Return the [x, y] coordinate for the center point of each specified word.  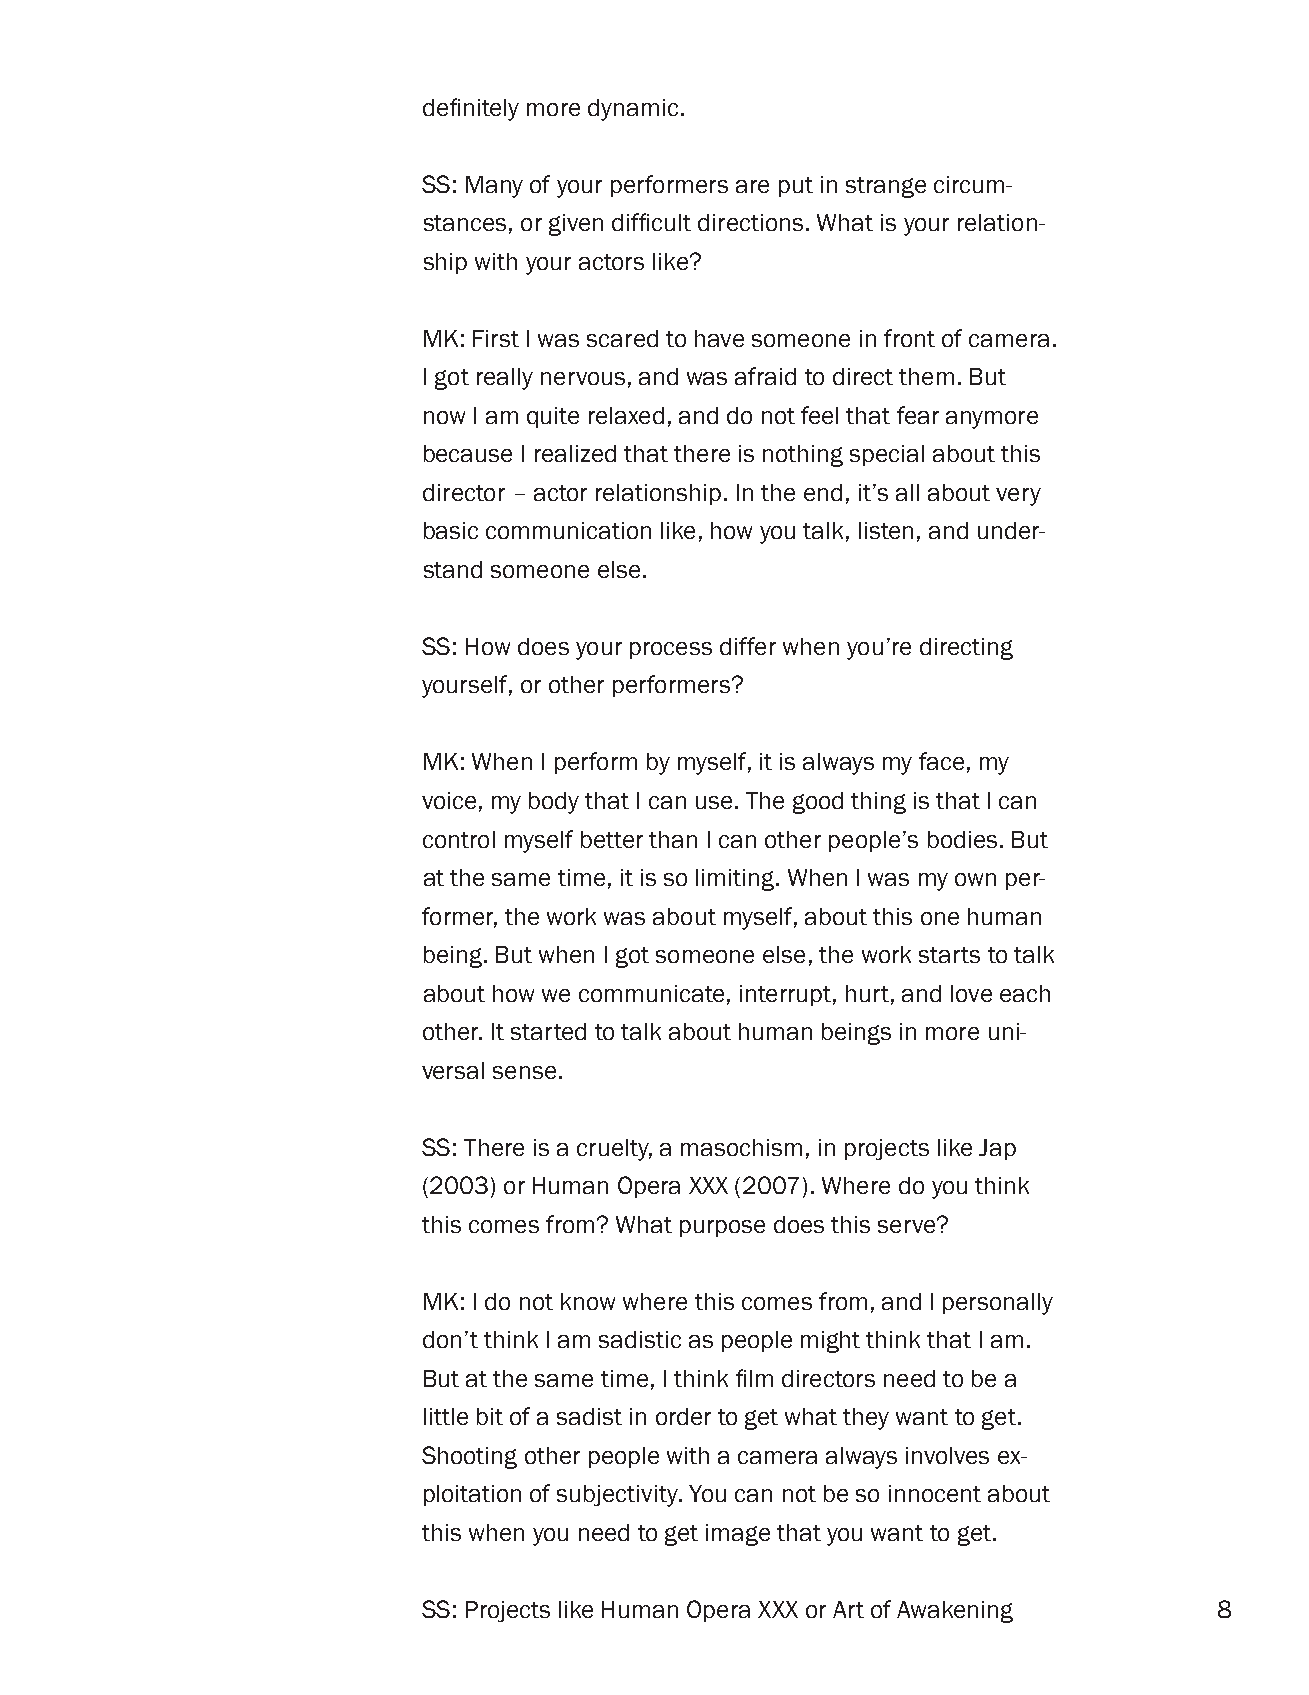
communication [568, 530]
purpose [722, 1228]
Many [494, 187]
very [1018, 497]
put [796, 187]
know [588, 1301]
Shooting [469, 1457]
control [459, 839]
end [823, 492]
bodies [962, 839]
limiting [736, 880]
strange [886, 187]
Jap [997, 1149]
